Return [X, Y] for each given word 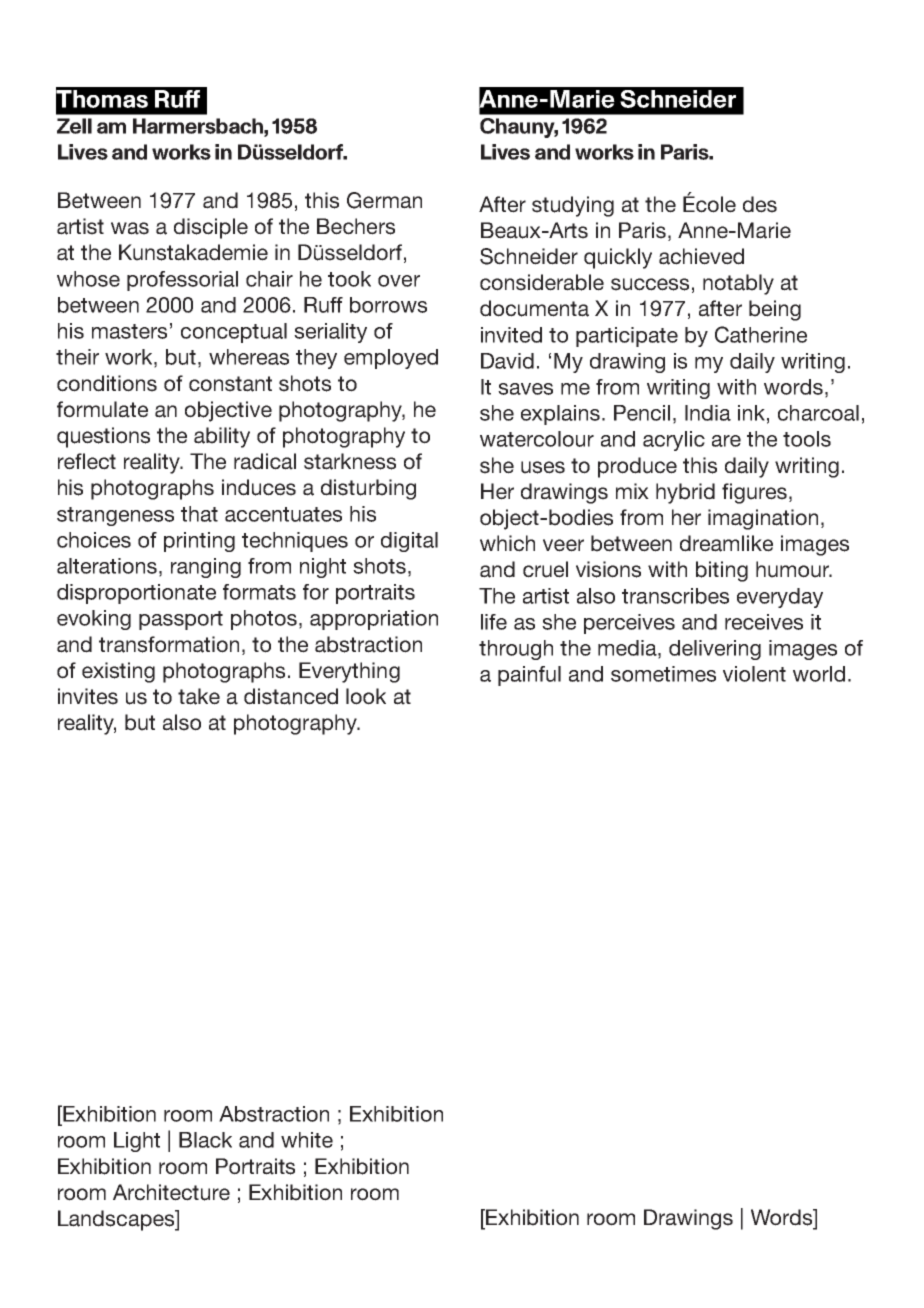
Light [137, 1142]
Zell [74, 126]
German [384, 200]
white [307, 1140]
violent [754, 674]
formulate [102, 409]
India [708, 413]
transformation [169, 644]
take [199, 696]
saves [525, 389]
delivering [715, 650]
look [366, 696]
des [760, 204]
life [494, 622]
